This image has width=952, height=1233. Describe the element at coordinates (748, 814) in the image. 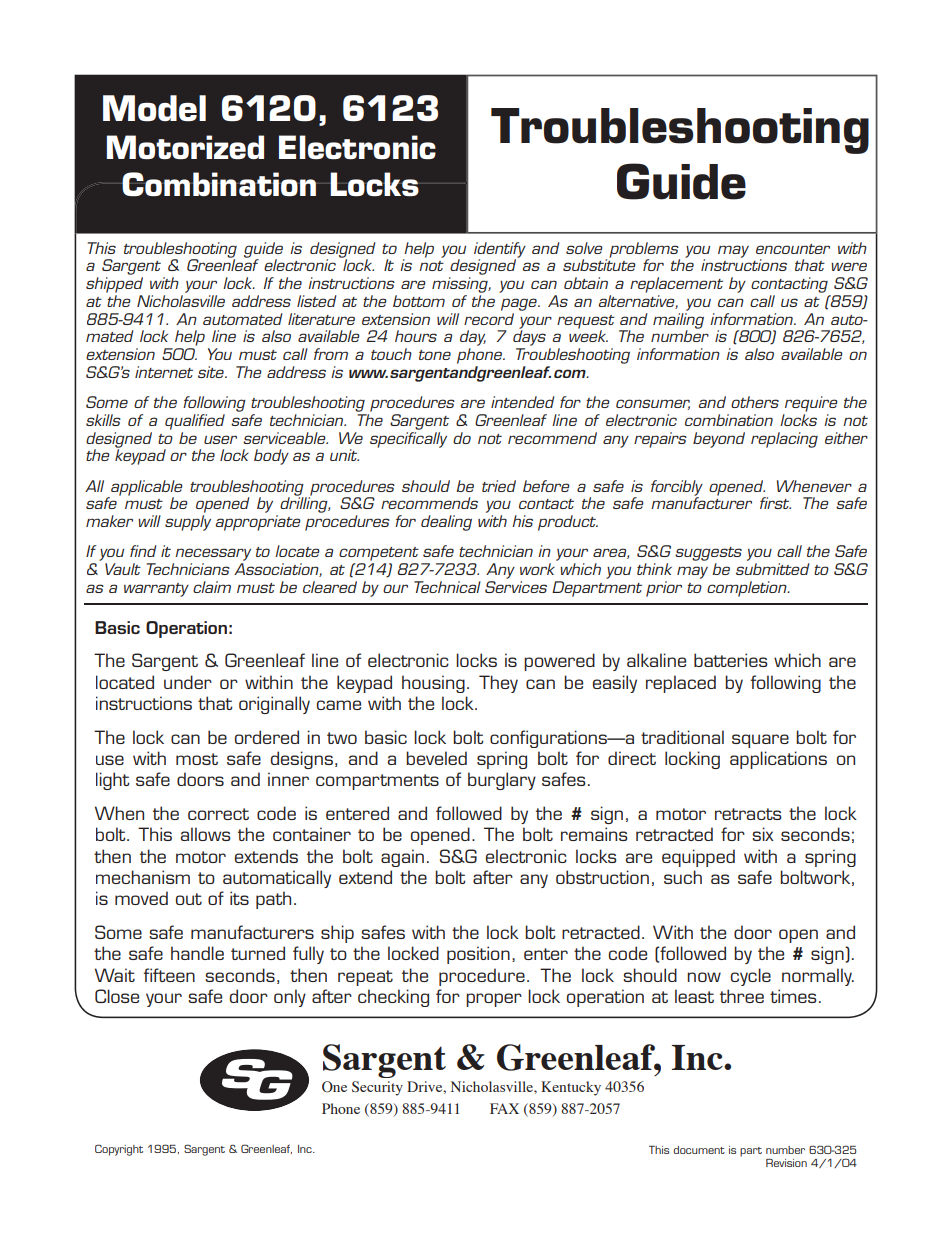

I see `retracts` at that location.
